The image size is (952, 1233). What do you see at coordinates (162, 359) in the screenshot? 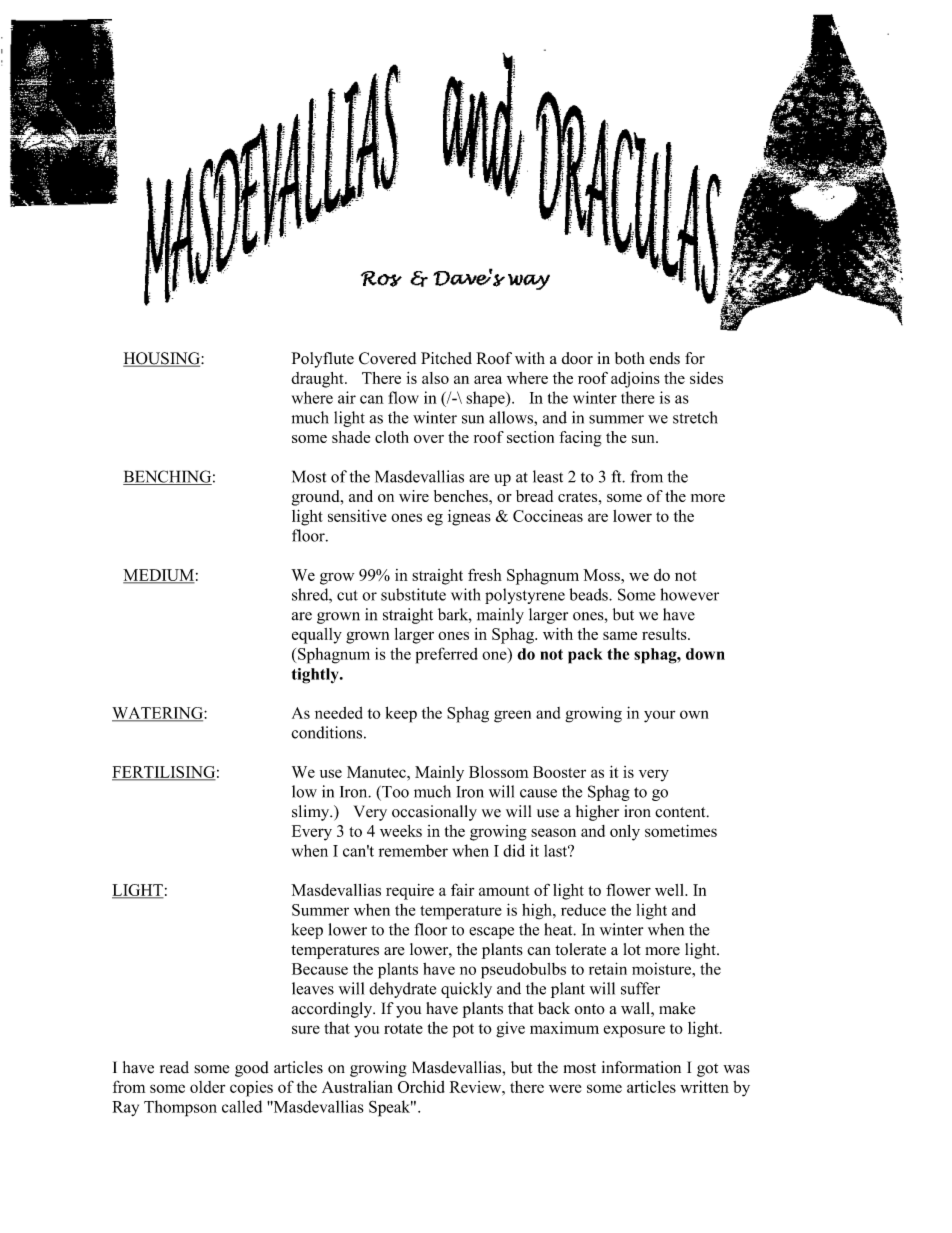
I see `HOUSING` at bounding box center [162, 359].
